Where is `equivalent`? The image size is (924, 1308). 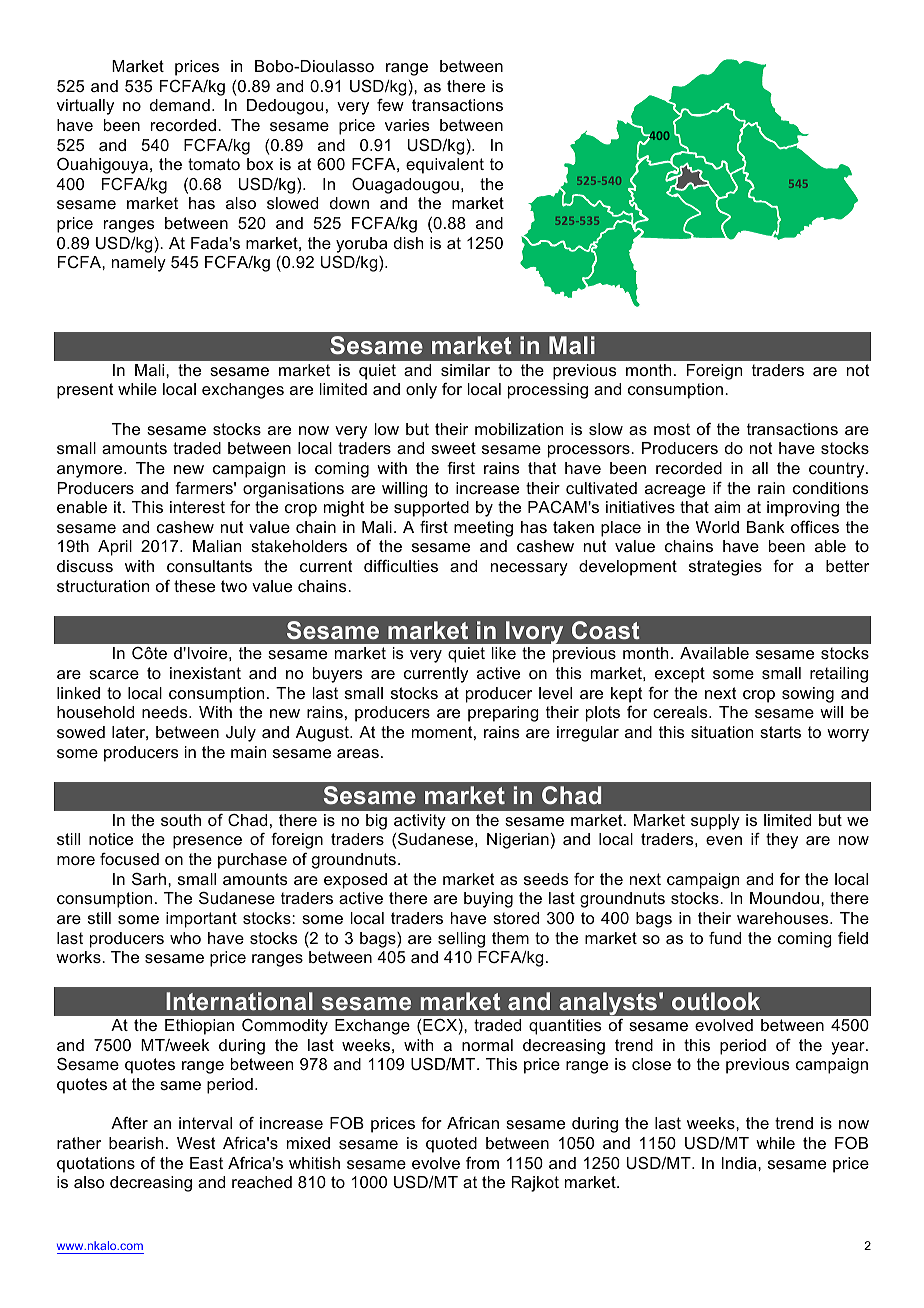
equivalent is located at coordinates (445, 166).
